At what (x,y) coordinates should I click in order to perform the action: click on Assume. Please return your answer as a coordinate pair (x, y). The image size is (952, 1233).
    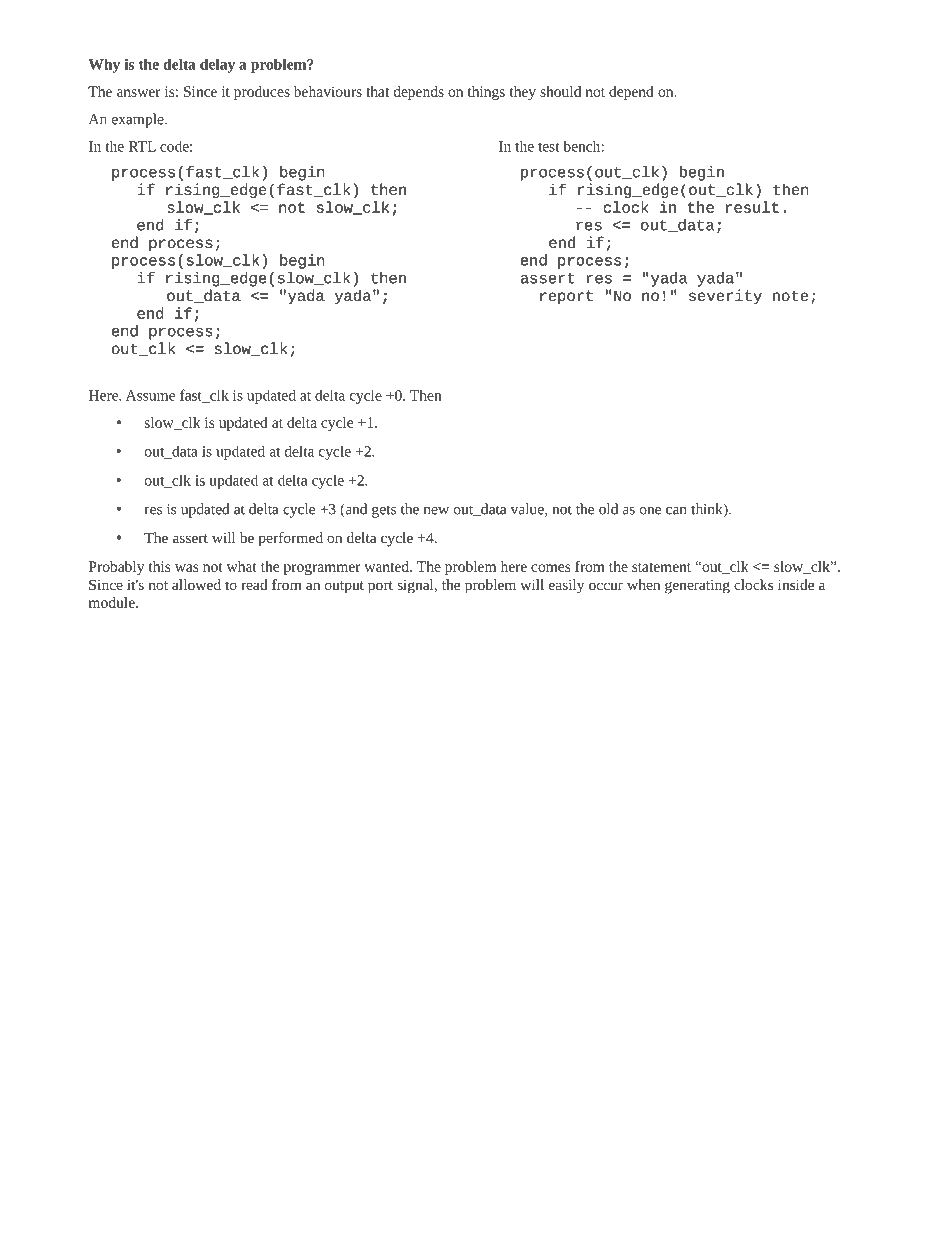
    Looking at the image, I should click on (150, 395).
